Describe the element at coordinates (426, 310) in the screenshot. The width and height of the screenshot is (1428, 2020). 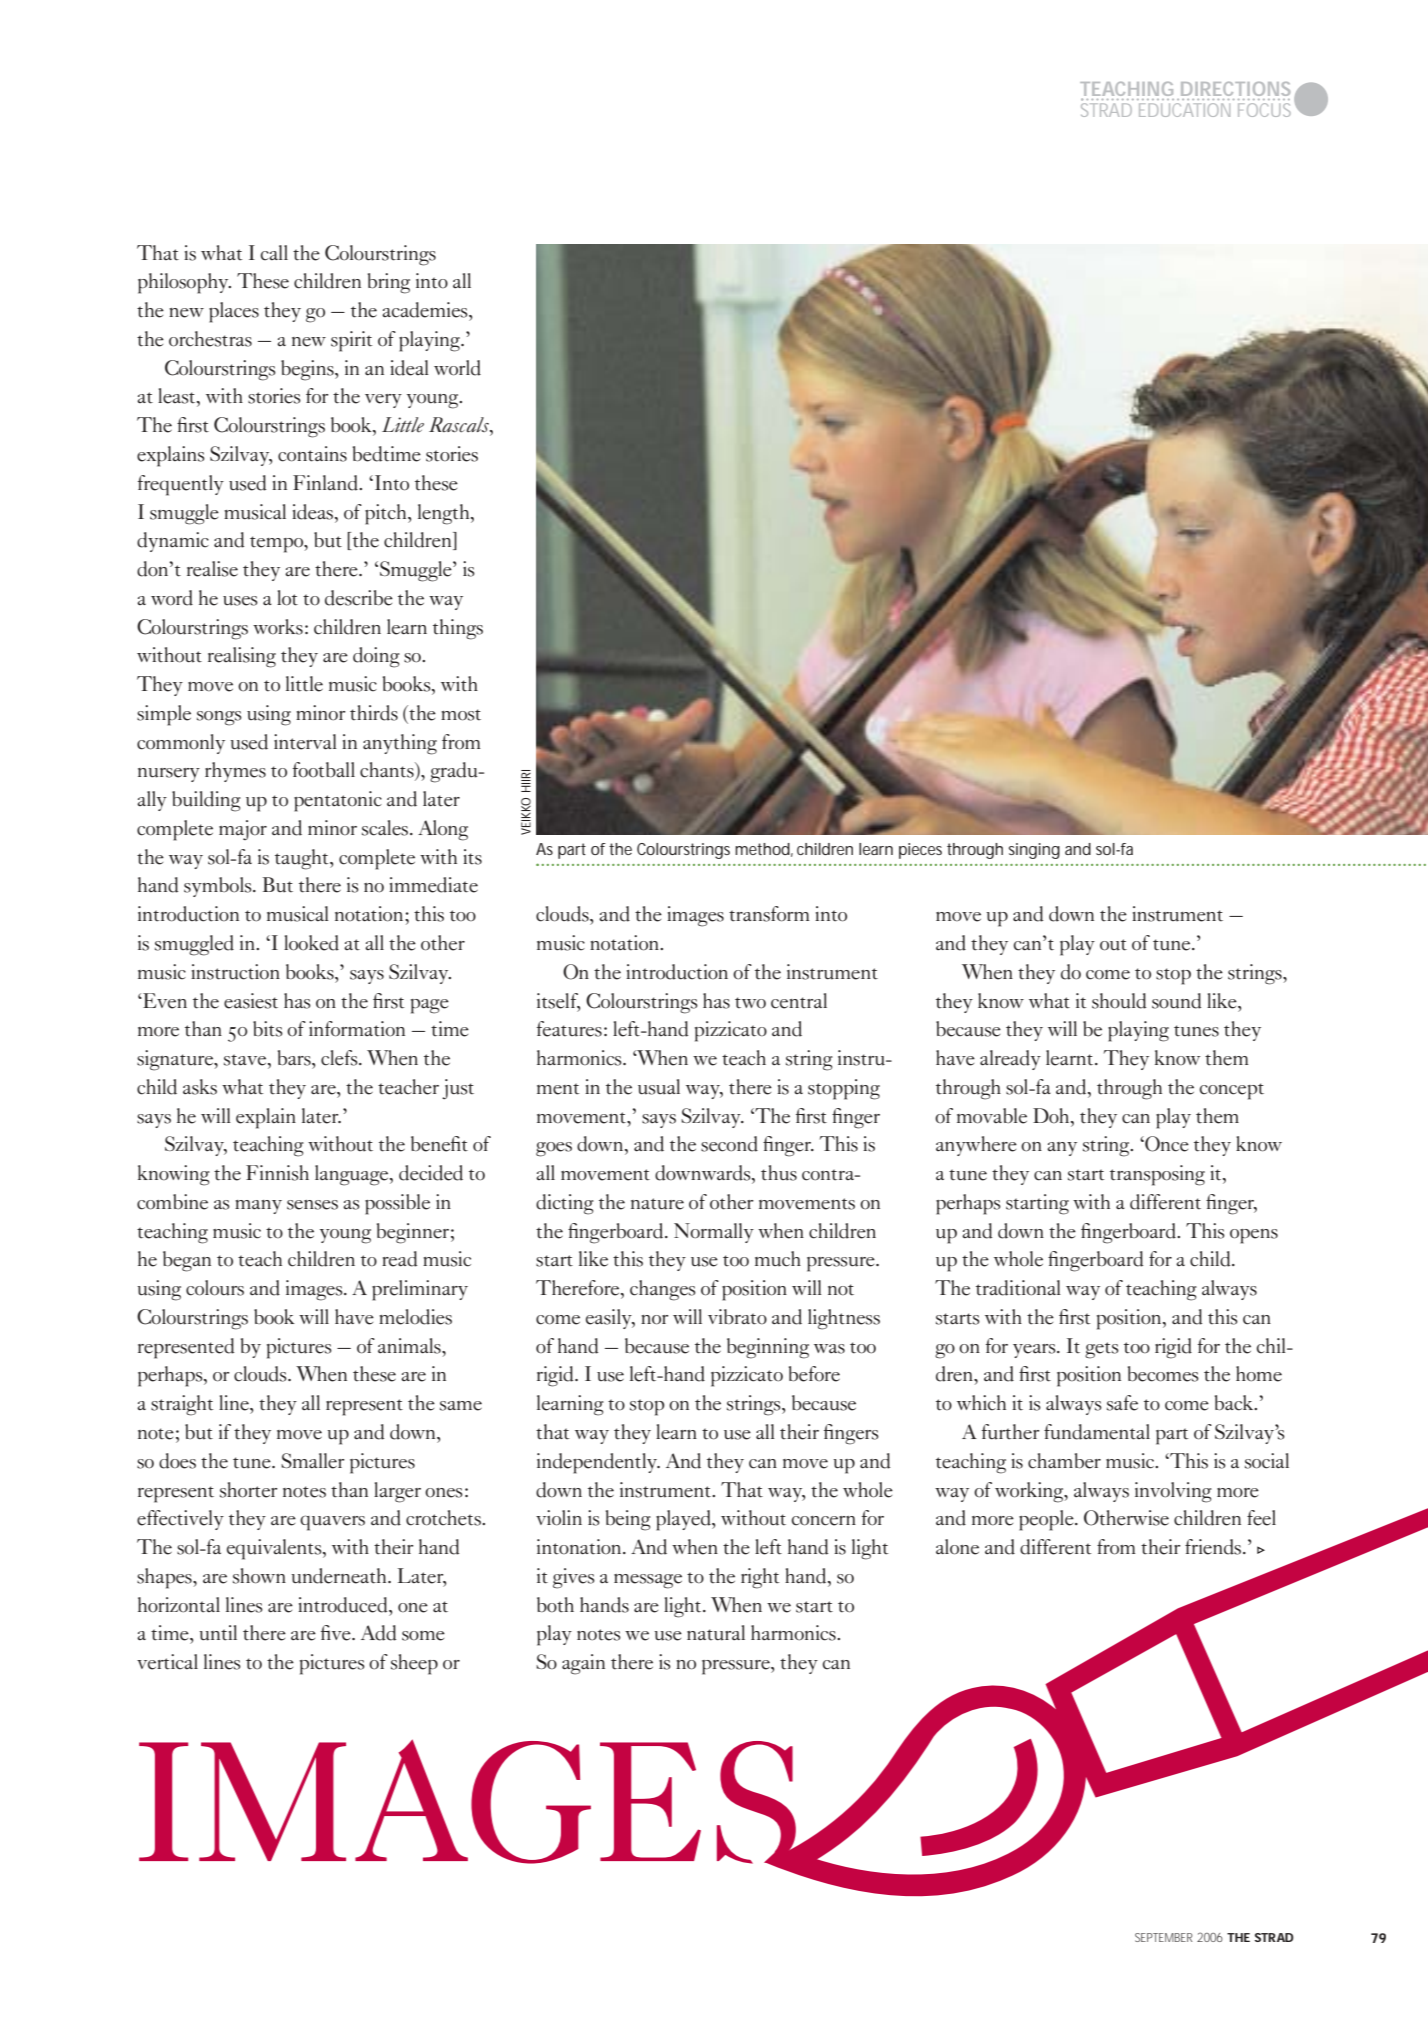
I see `academies` at that location.
